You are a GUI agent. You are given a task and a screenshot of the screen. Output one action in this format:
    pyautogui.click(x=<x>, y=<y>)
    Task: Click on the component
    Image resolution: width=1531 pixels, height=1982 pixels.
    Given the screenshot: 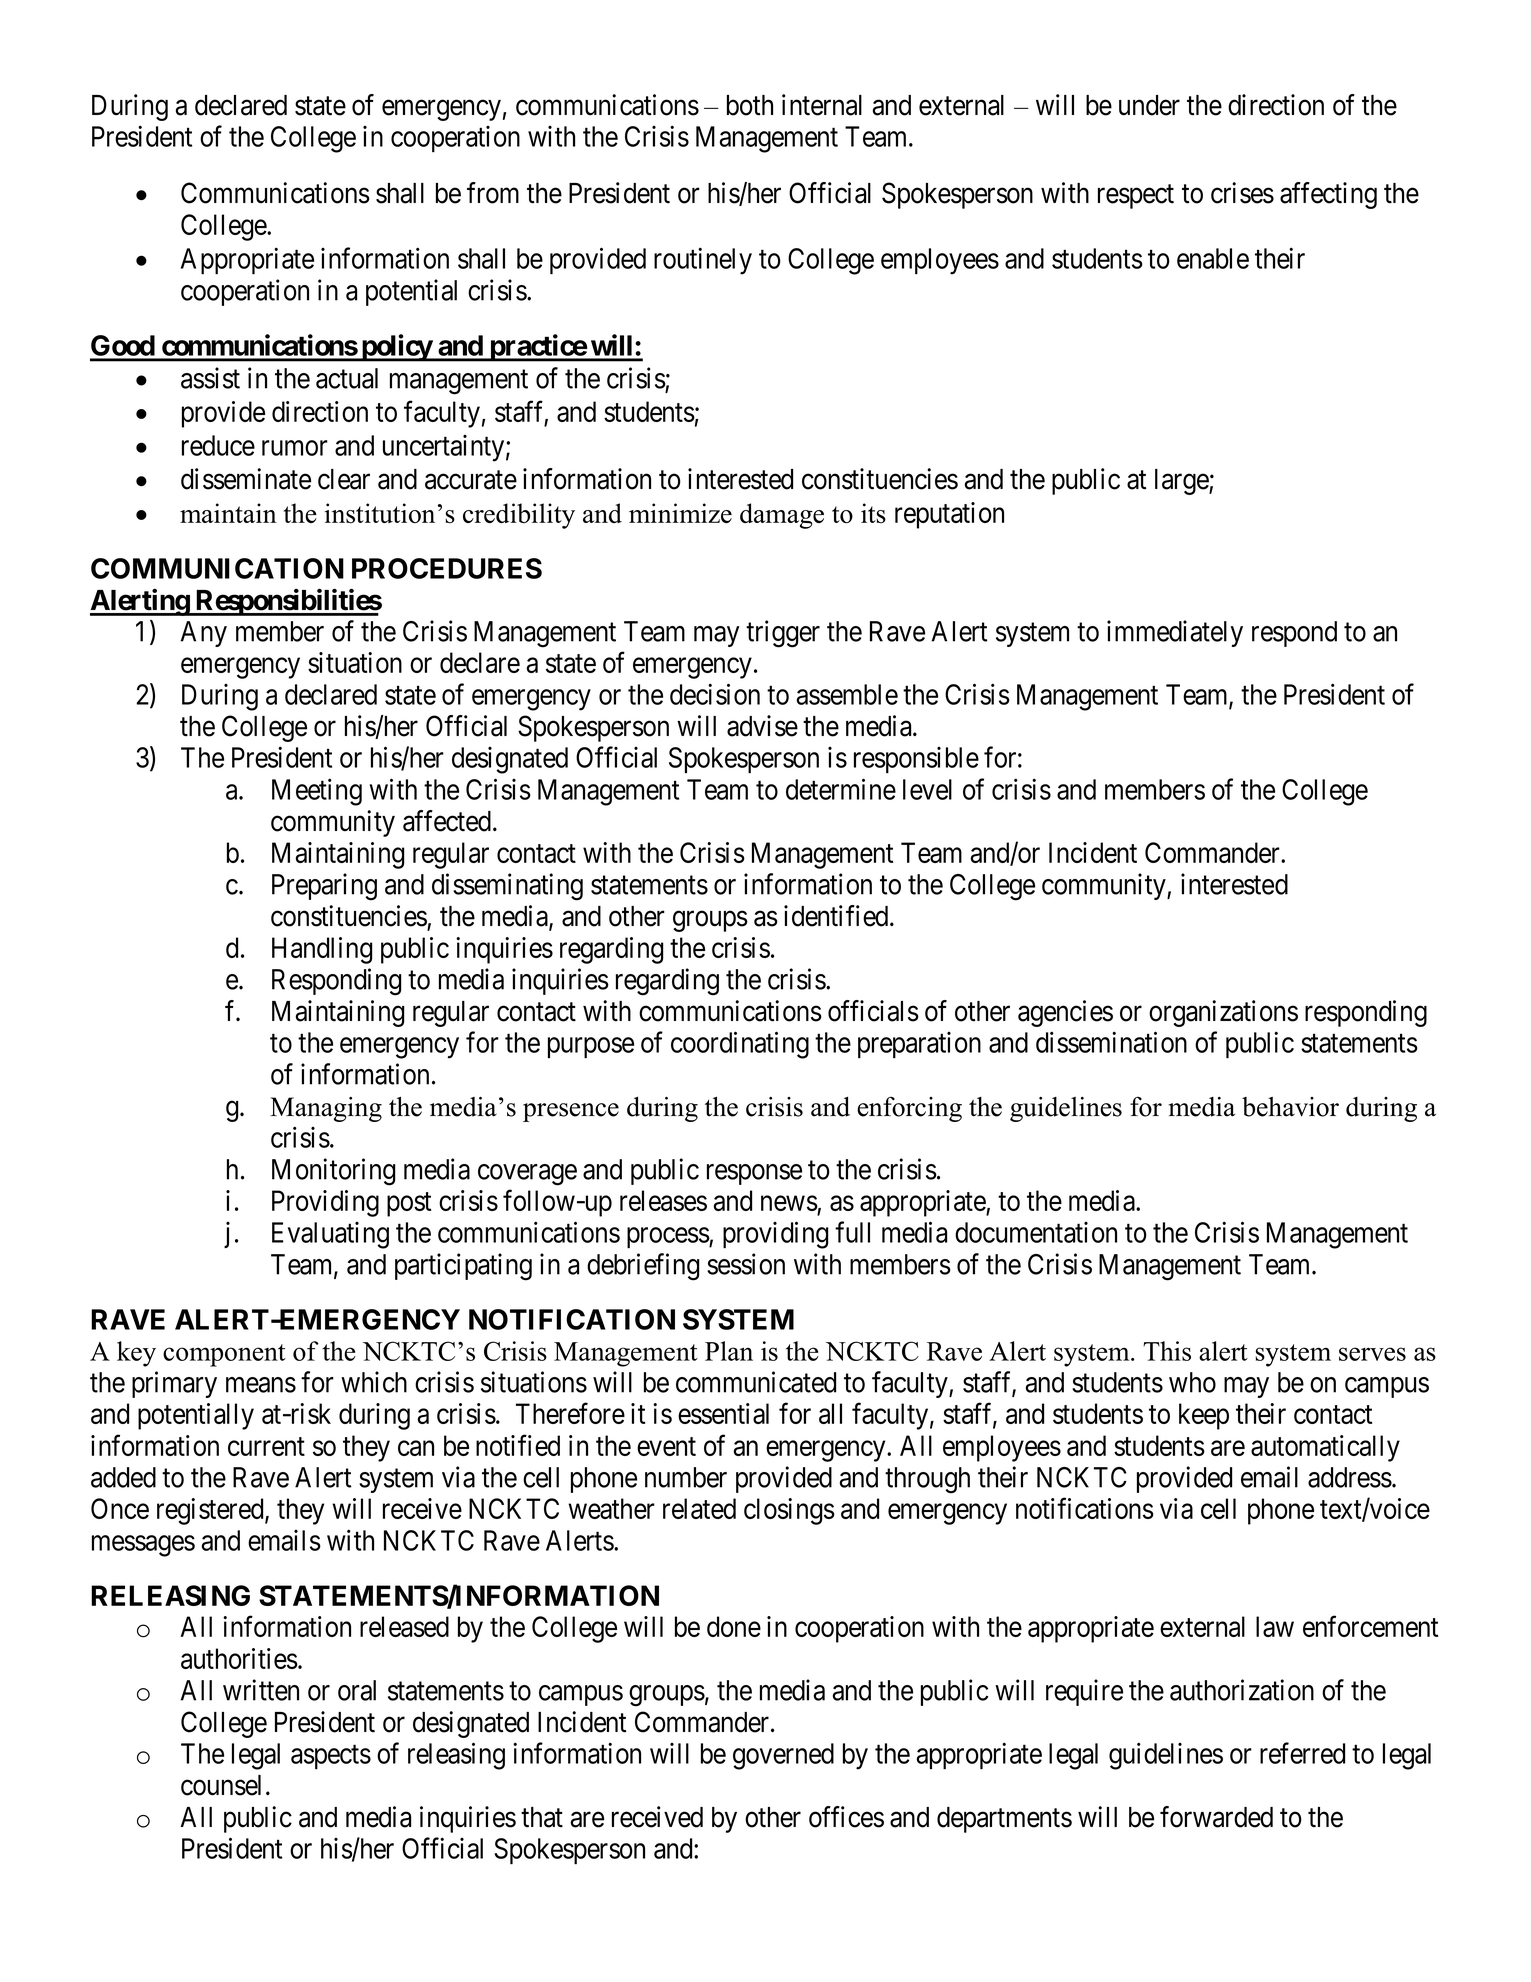 What is the action you would take?
    pyautogui.click(x=224, y=1355)
